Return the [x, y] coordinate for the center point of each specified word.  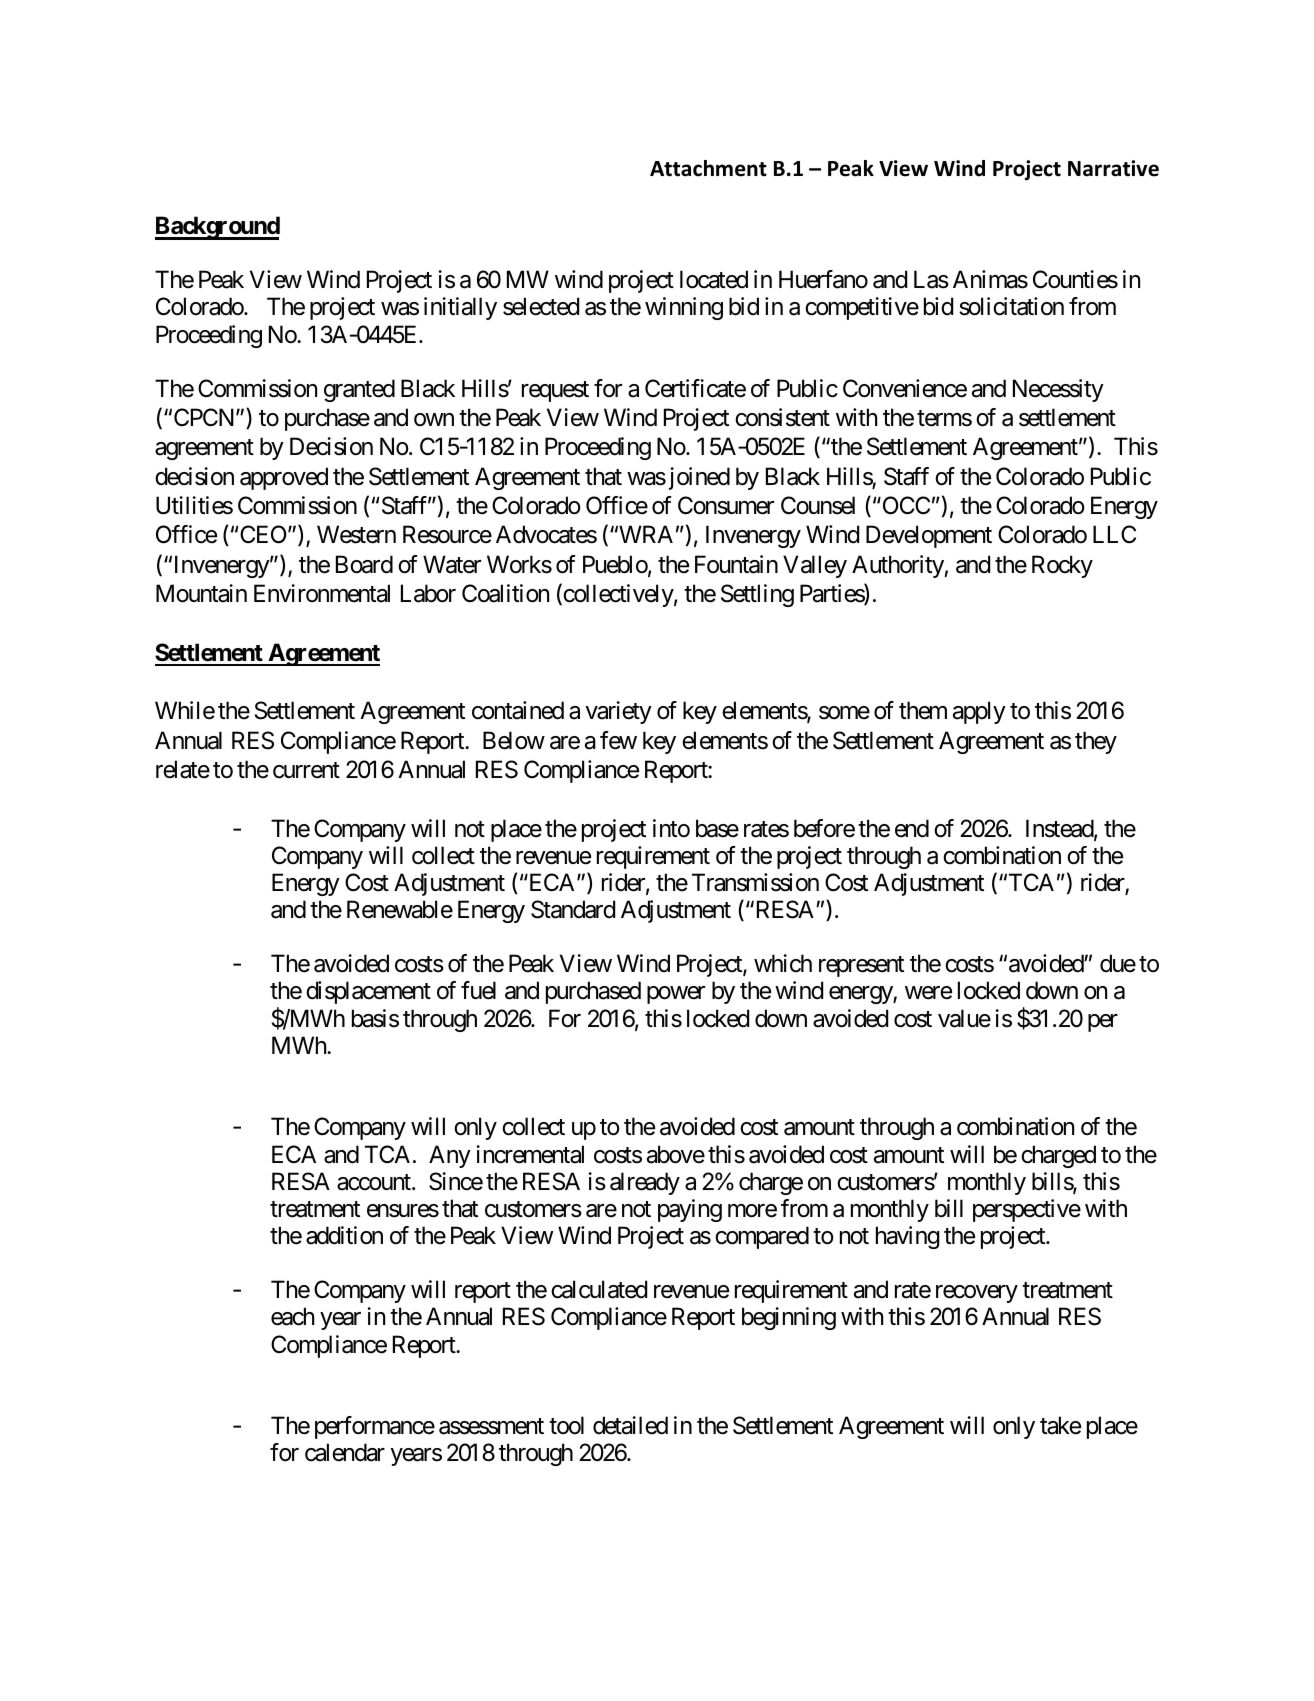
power [676, 995]
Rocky [1062, 566]
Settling [757, 595]
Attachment [708, 168]
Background [217, 228]
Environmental [322, 593]
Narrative [1113, 168]
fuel [478, 990]
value [964, 1018]
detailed [630, 1425]
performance [375, 1427]
